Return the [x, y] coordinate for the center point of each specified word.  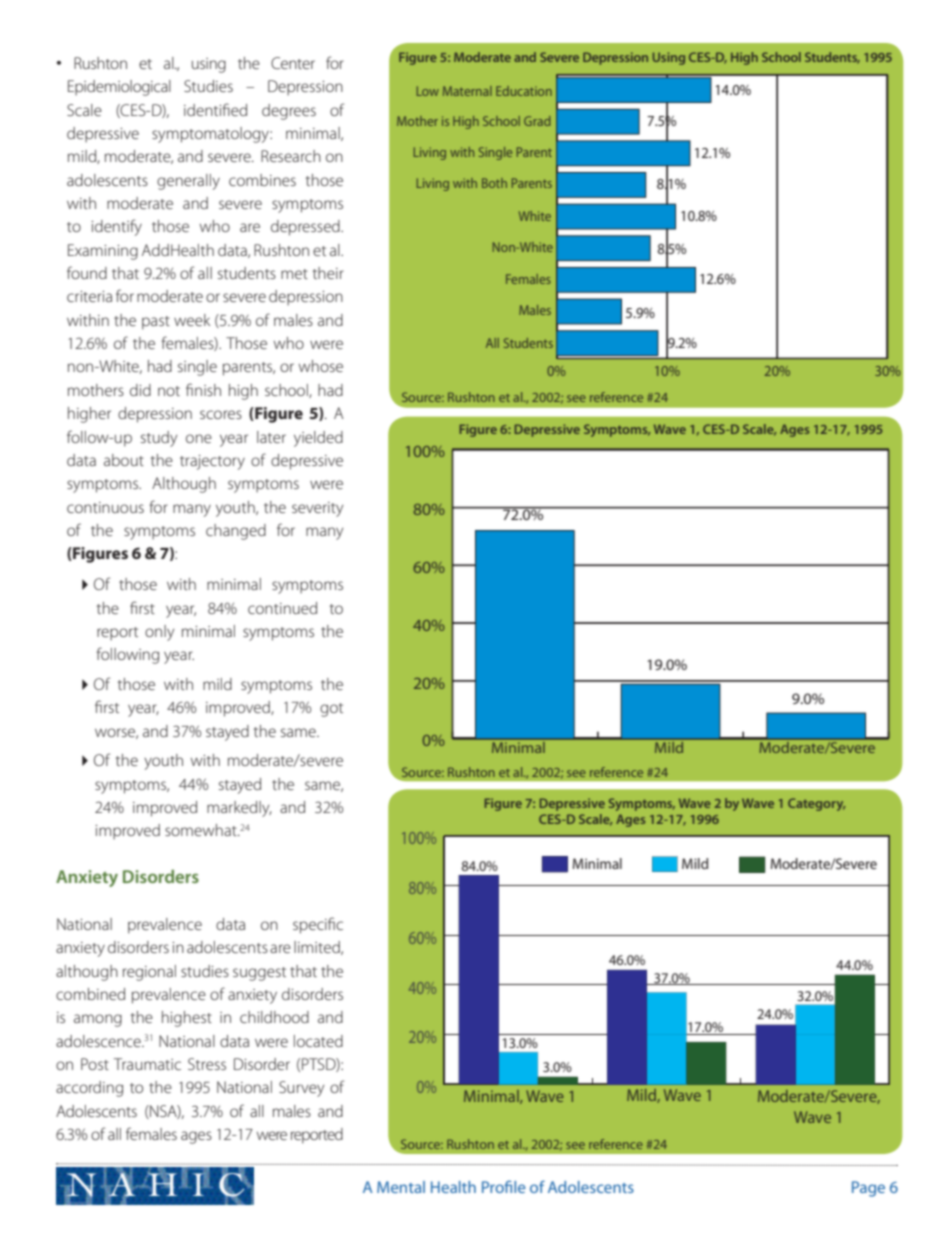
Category [816, 804]
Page [868, 1189]
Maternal [467, 91]
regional [149, 973]
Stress [207, 1064]
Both [494, 183]
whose [321, 366]
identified [215, 109]
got [331, 710]
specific [318, 925]
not [169, 391]
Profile [504, 1186]
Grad [537, 121]
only [159, 633]
